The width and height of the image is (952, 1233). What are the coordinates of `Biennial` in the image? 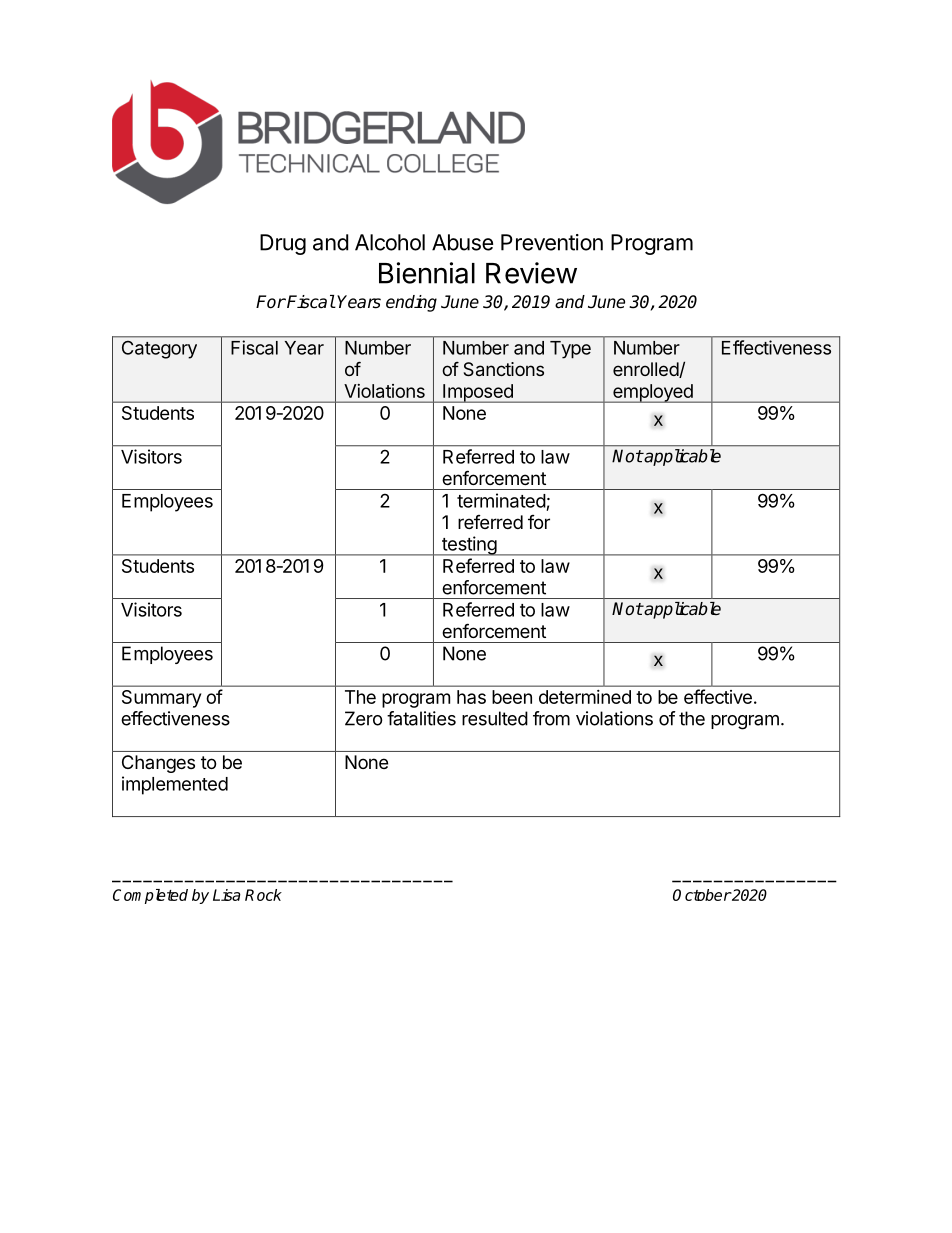 It's located at (427, 273).
